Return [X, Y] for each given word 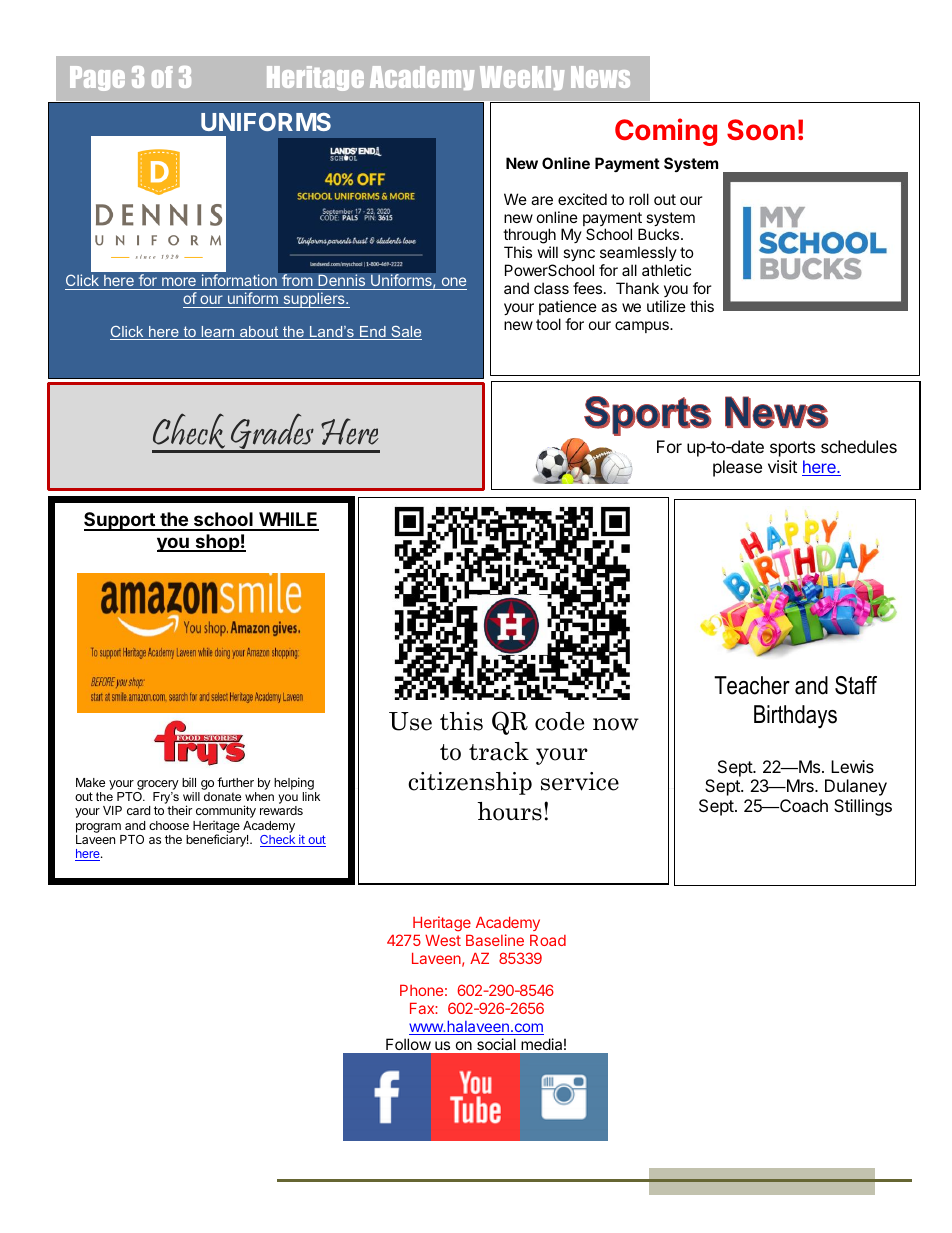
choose [169, 825]
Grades [272, 432]
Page [97, 78]
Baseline [495, 940]
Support [120, 521]
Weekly [522, 78]
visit [782, 466]
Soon [761, 129]
